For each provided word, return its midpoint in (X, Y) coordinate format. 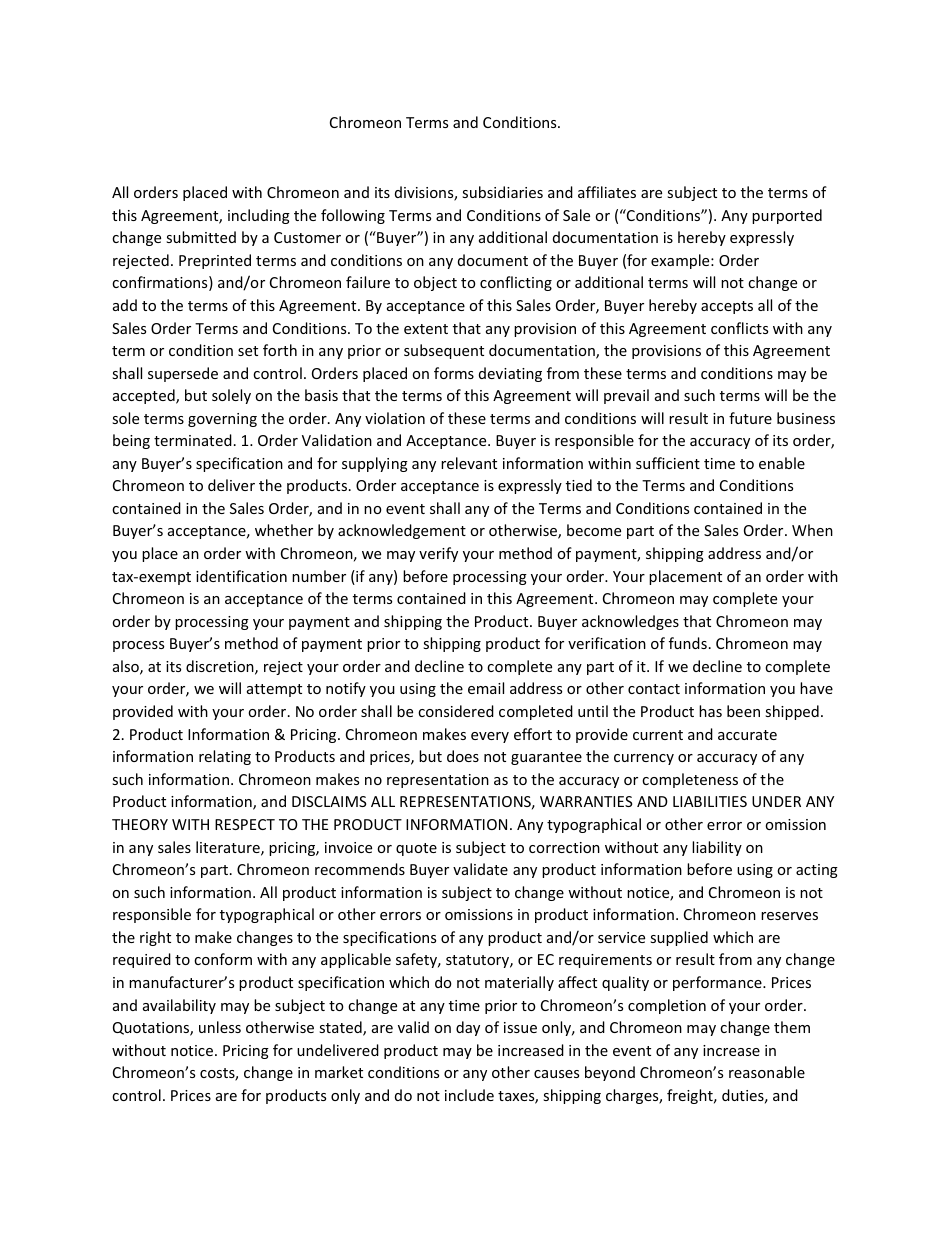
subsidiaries (502, 192)
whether (284, 530)
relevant (469, 463)
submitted (201, 237)
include (469, 1095)
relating (225, 757)
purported (787, 216)
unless (220, 1027)
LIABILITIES (710, 801)
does (463, 756)
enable (782, 463)
